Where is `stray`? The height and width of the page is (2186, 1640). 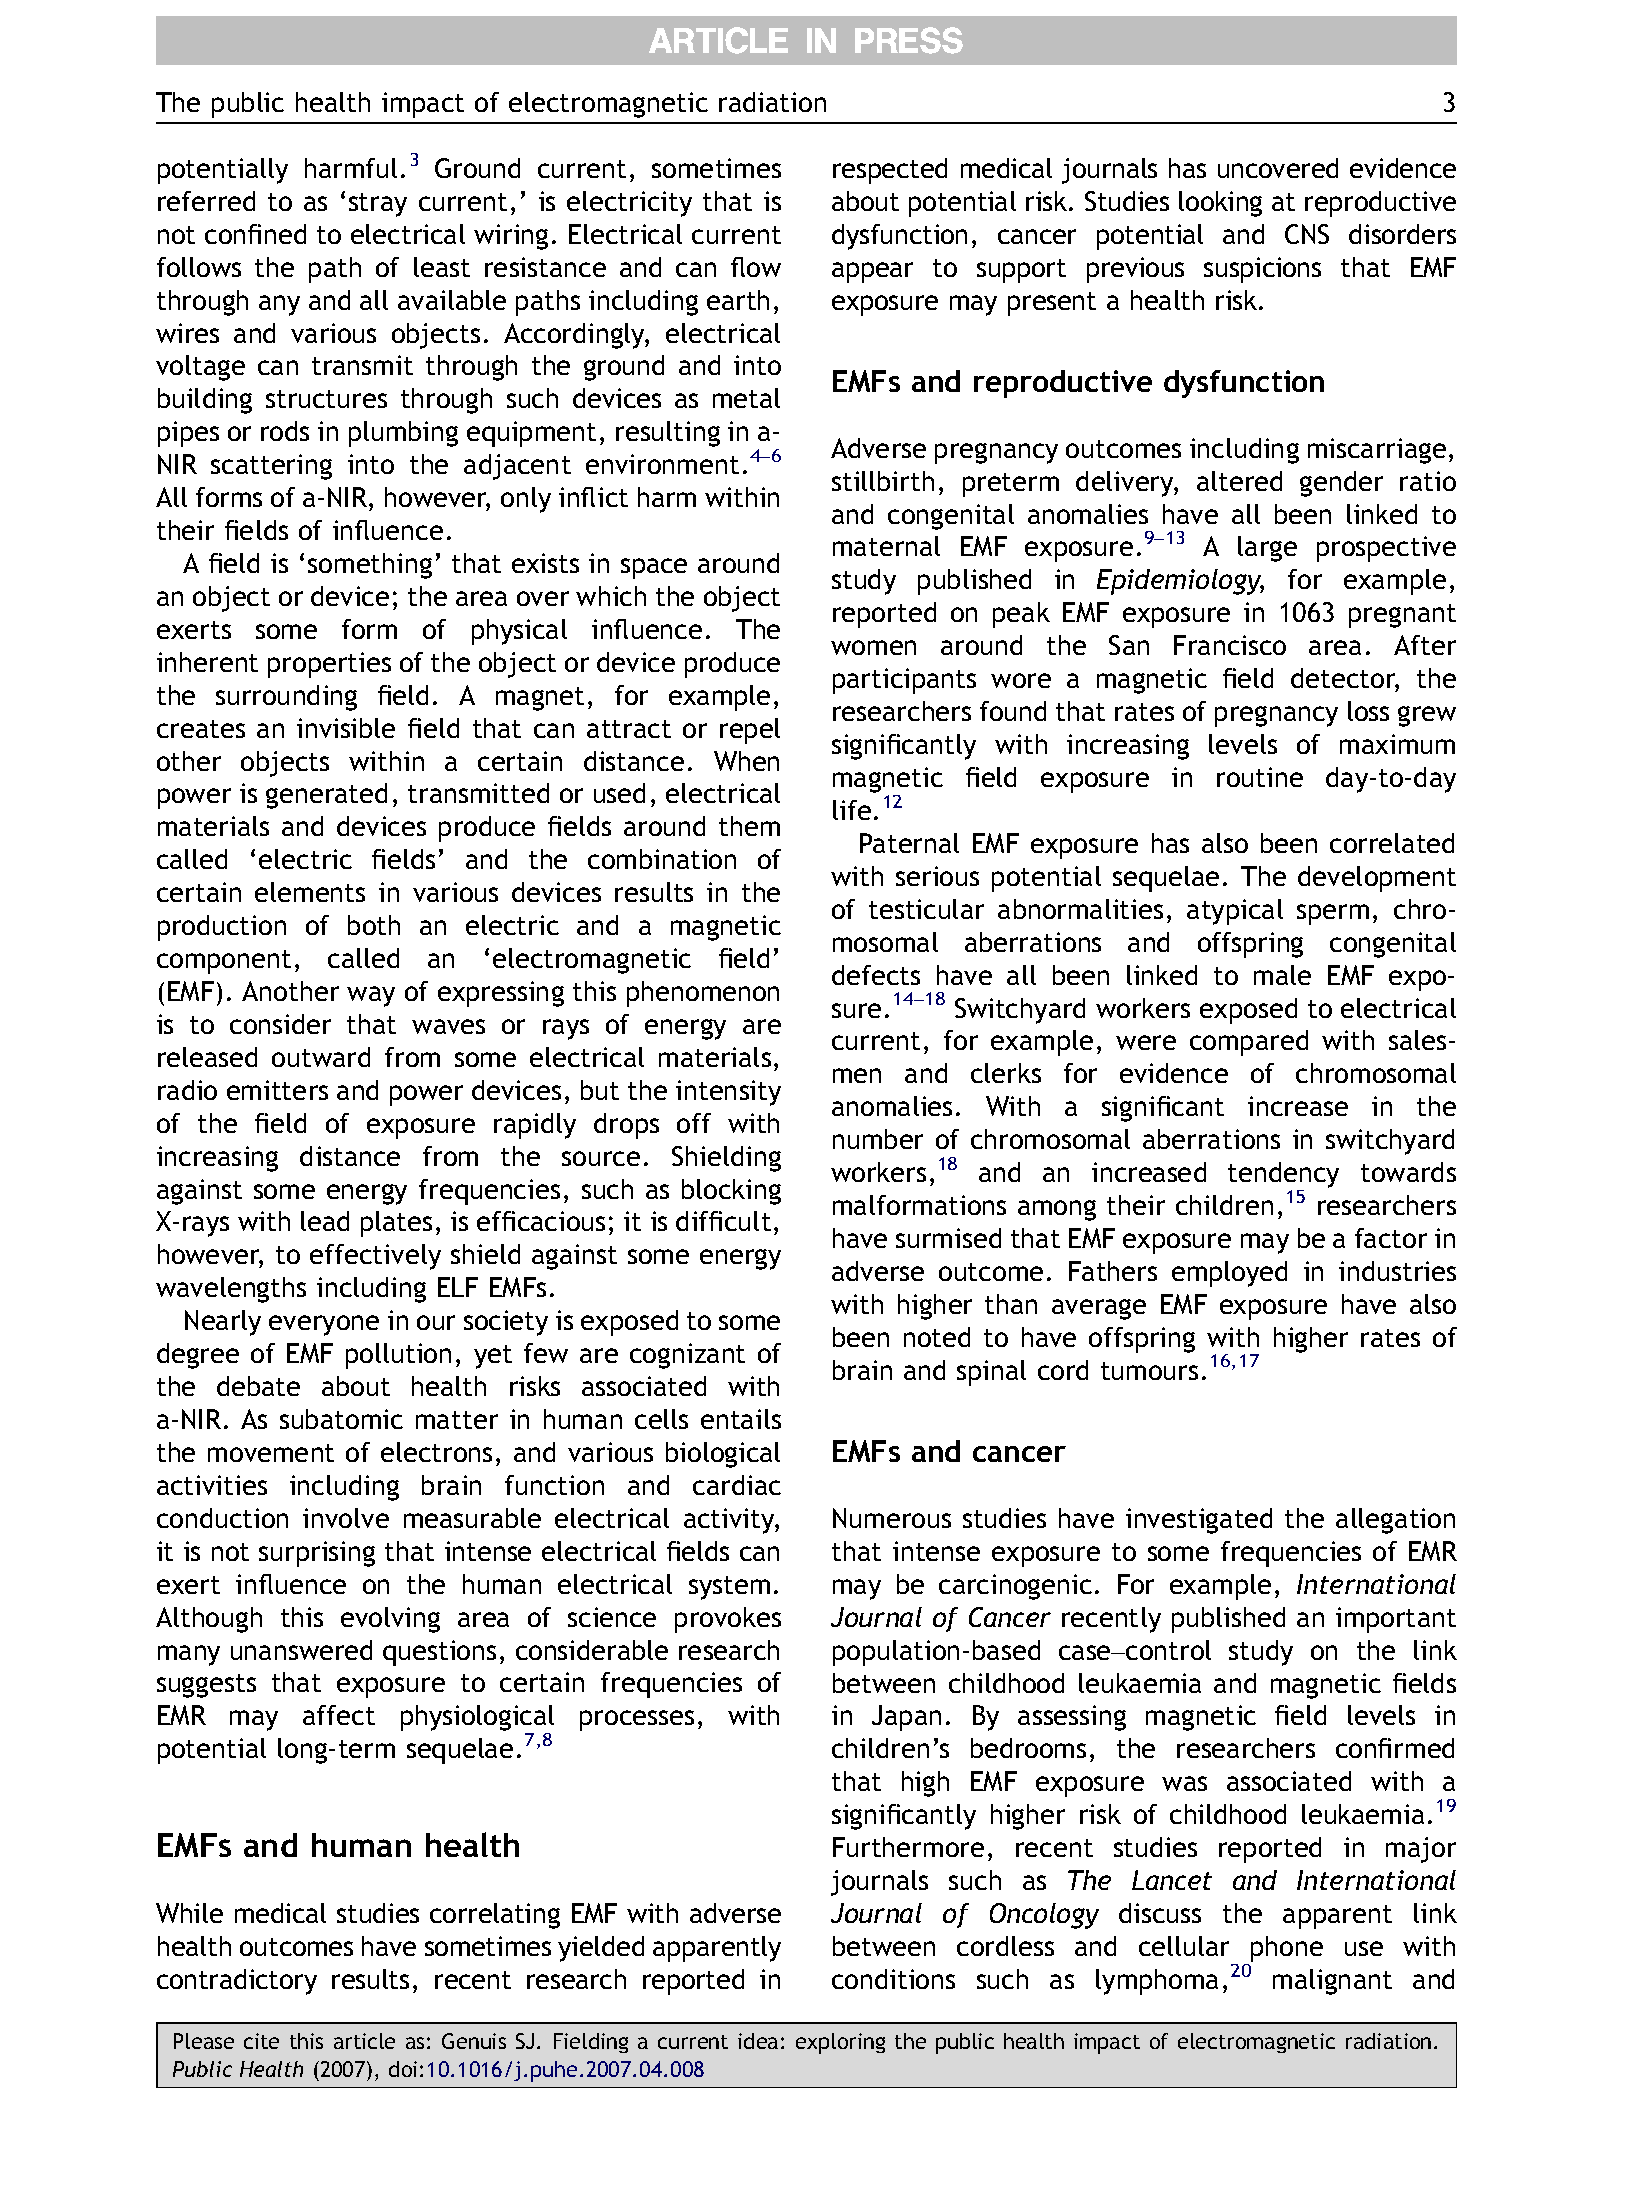
stray is located at coordinates (378, 205).
